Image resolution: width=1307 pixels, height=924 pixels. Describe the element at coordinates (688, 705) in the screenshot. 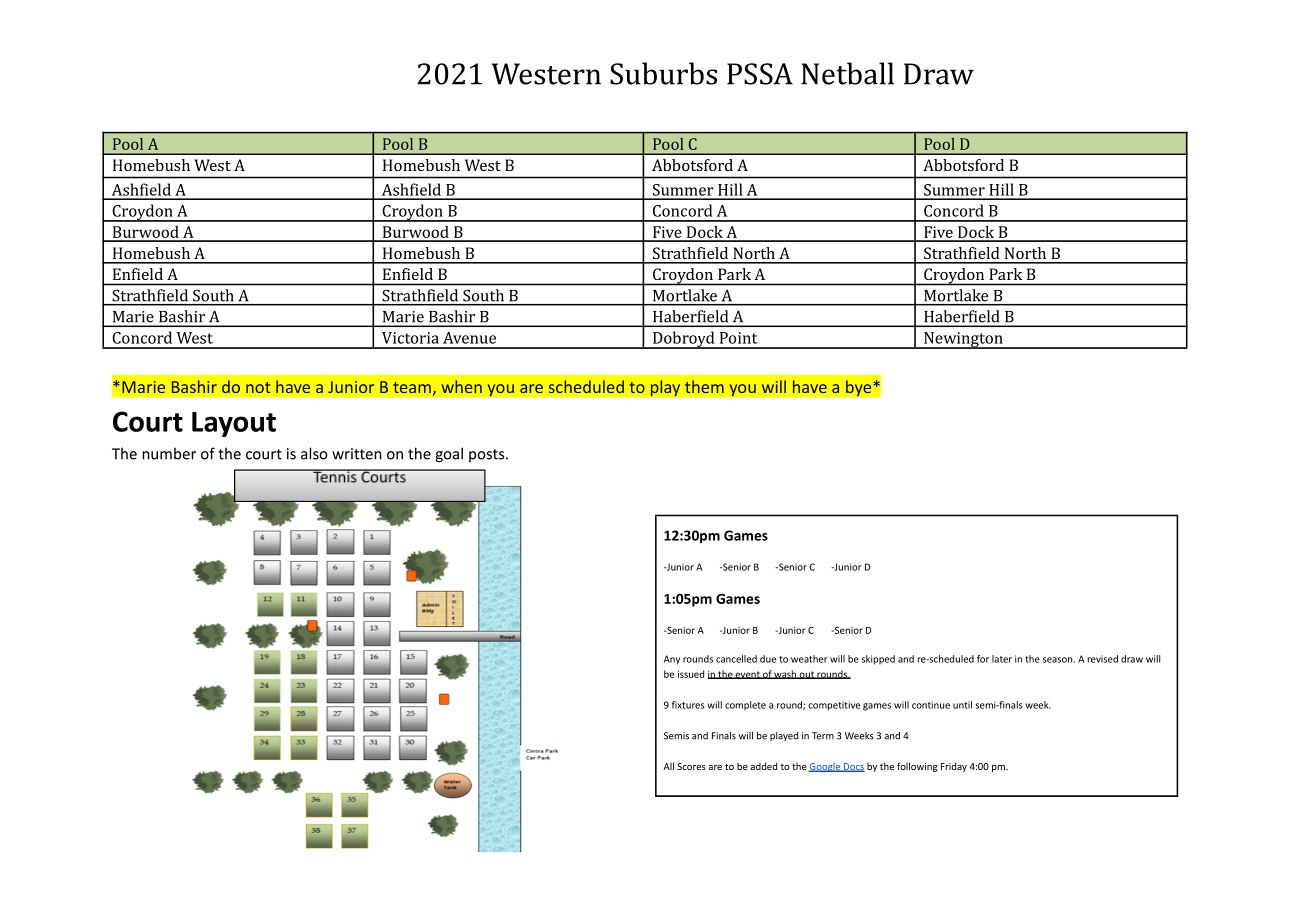

I see `fixtures` at that location.
